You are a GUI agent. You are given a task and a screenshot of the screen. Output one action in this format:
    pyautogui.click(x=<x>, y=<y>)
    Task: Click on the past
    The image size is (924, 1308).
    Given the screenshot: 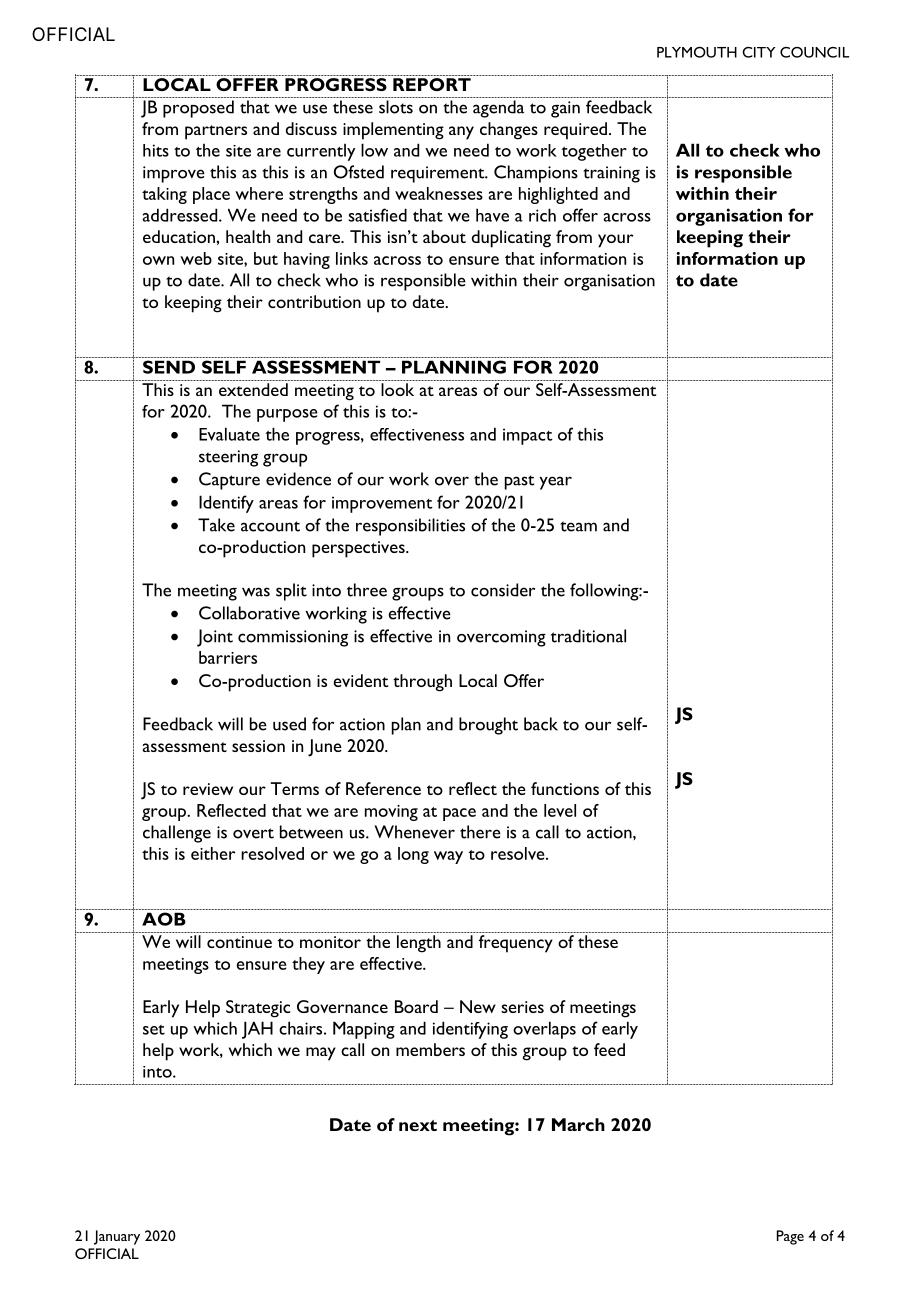 What is the action you would take?
    pyautogui.click(x=519, y=482)
